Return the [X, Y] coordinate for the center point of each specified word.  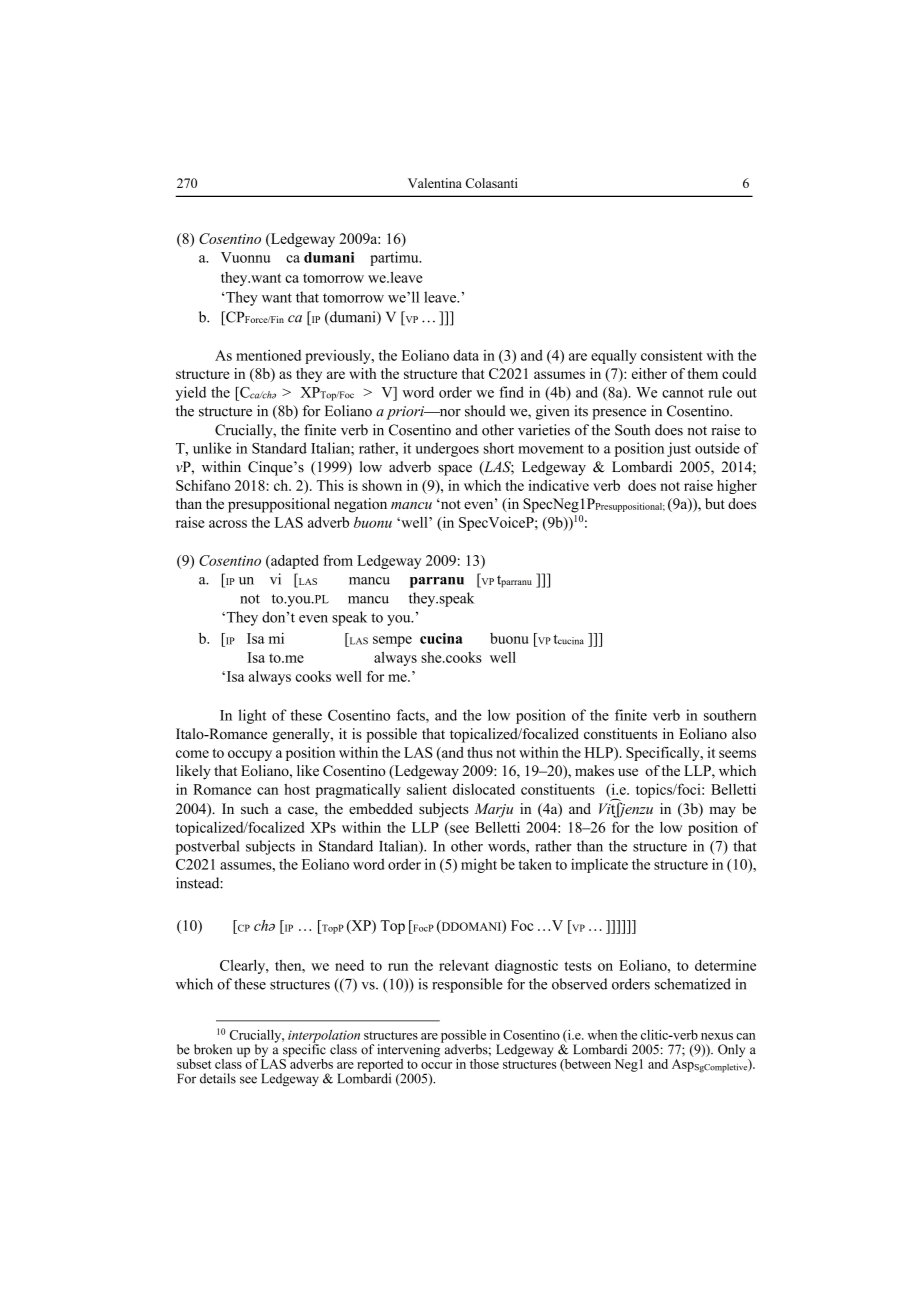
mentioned [268, 355]
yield [191, 393]
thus [480, 752]
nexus [717, 1036]
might [479, 865]
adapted [294, 562]
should [485, 411]
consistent [672, 355]
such [255, 808]
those [484, 1064]
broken [213, 1049]
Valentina [435, 183]
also [744, 734]
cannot [683, 393]
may [722, 812]
